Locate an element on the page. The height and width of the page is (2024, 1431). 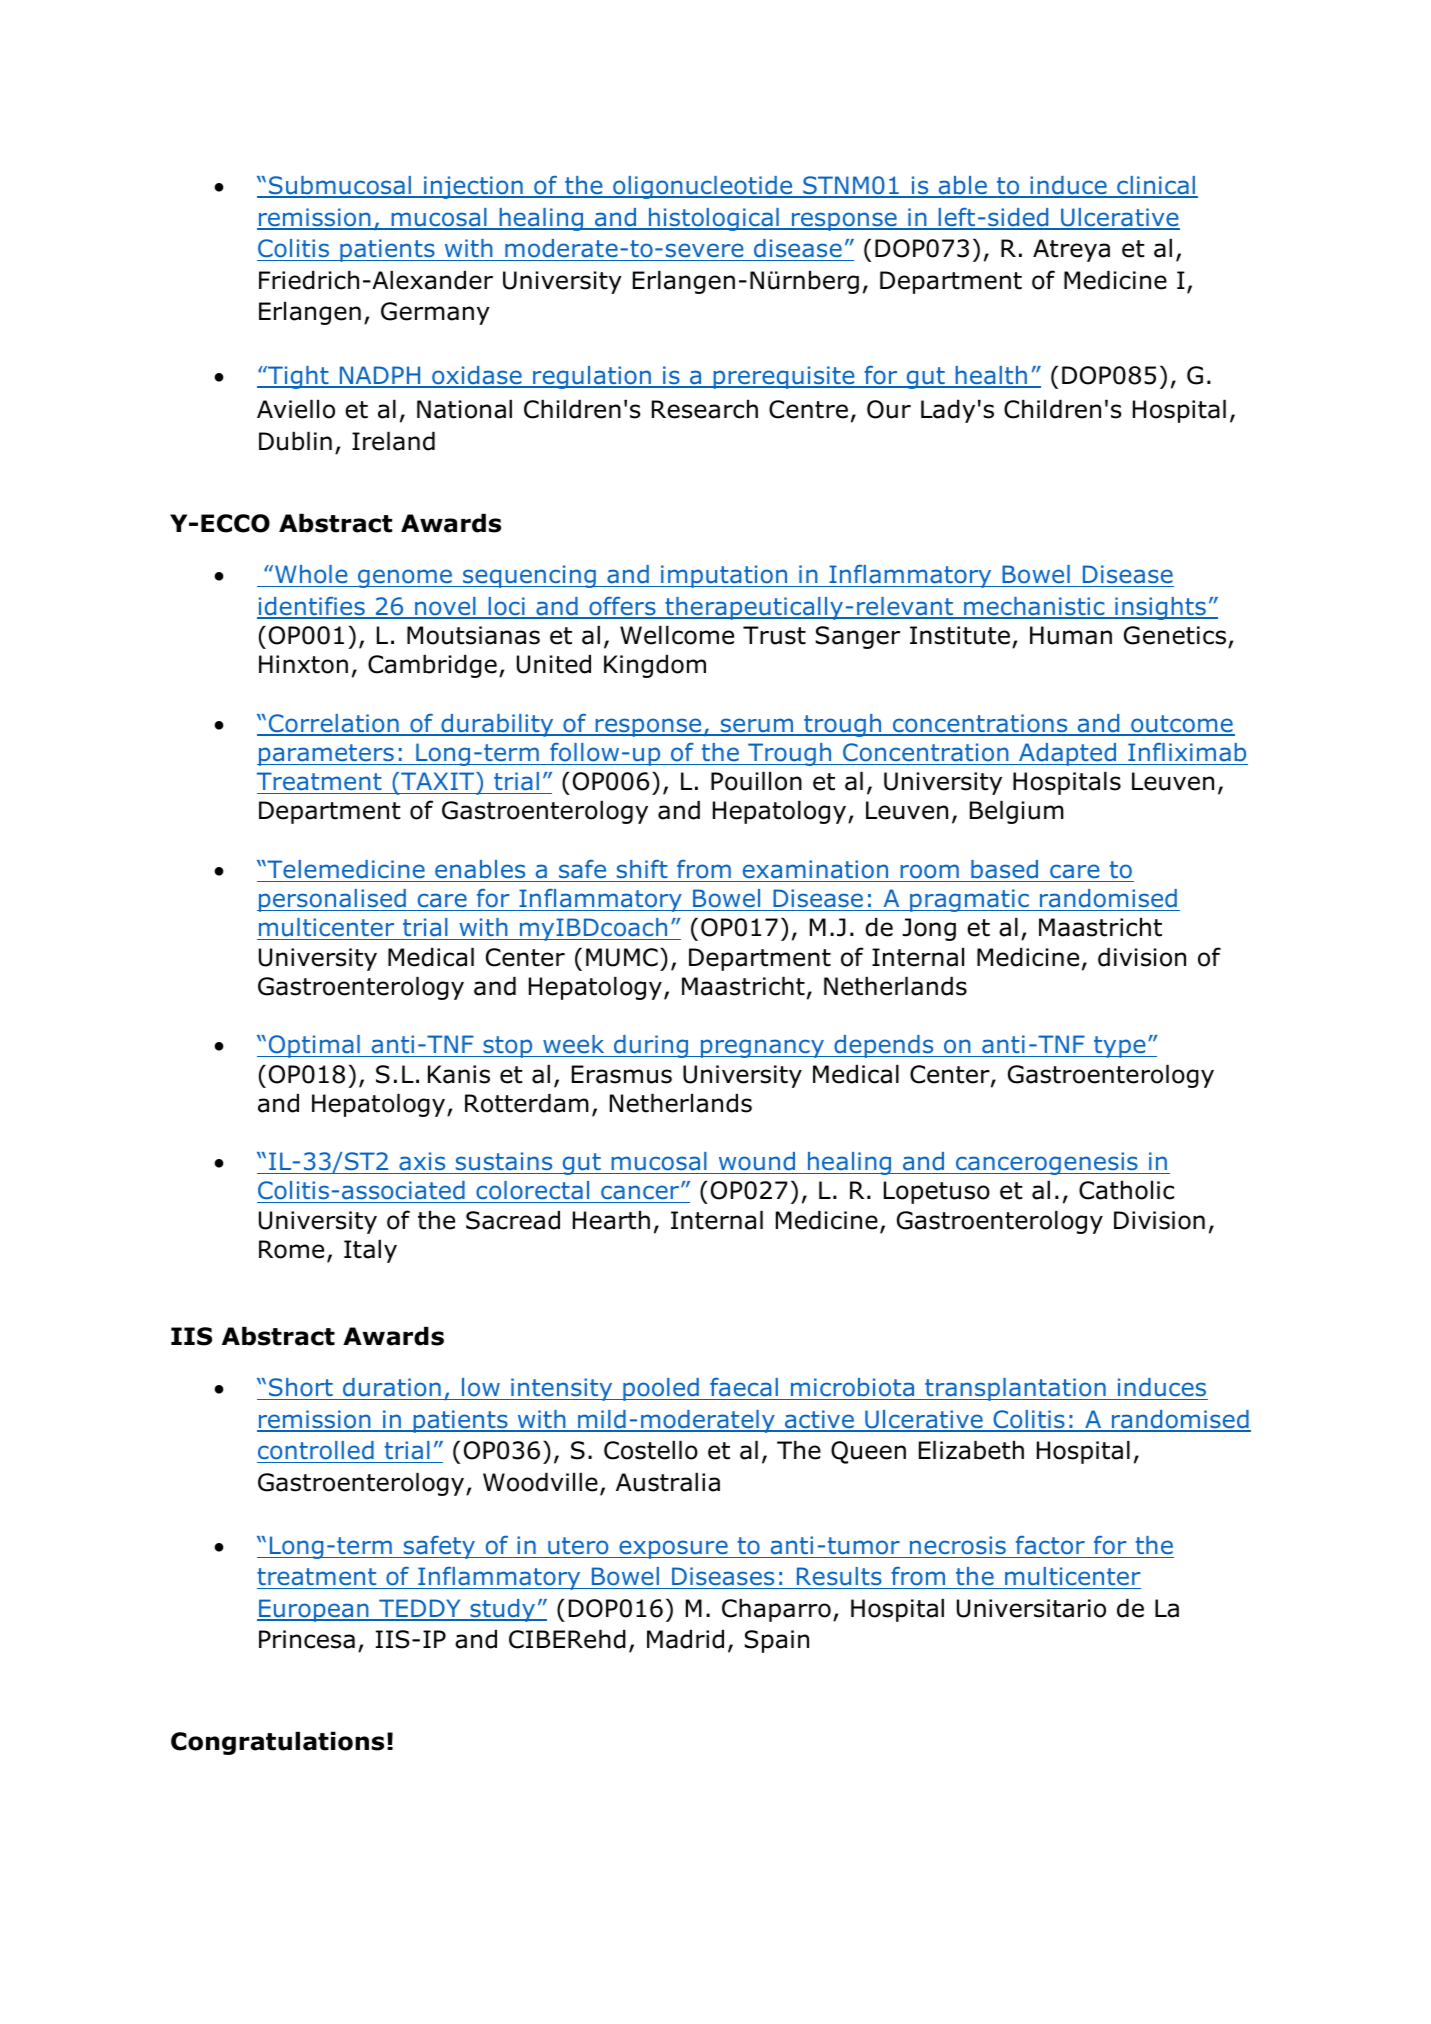
Spain is located at coordinates (777, 1641).
